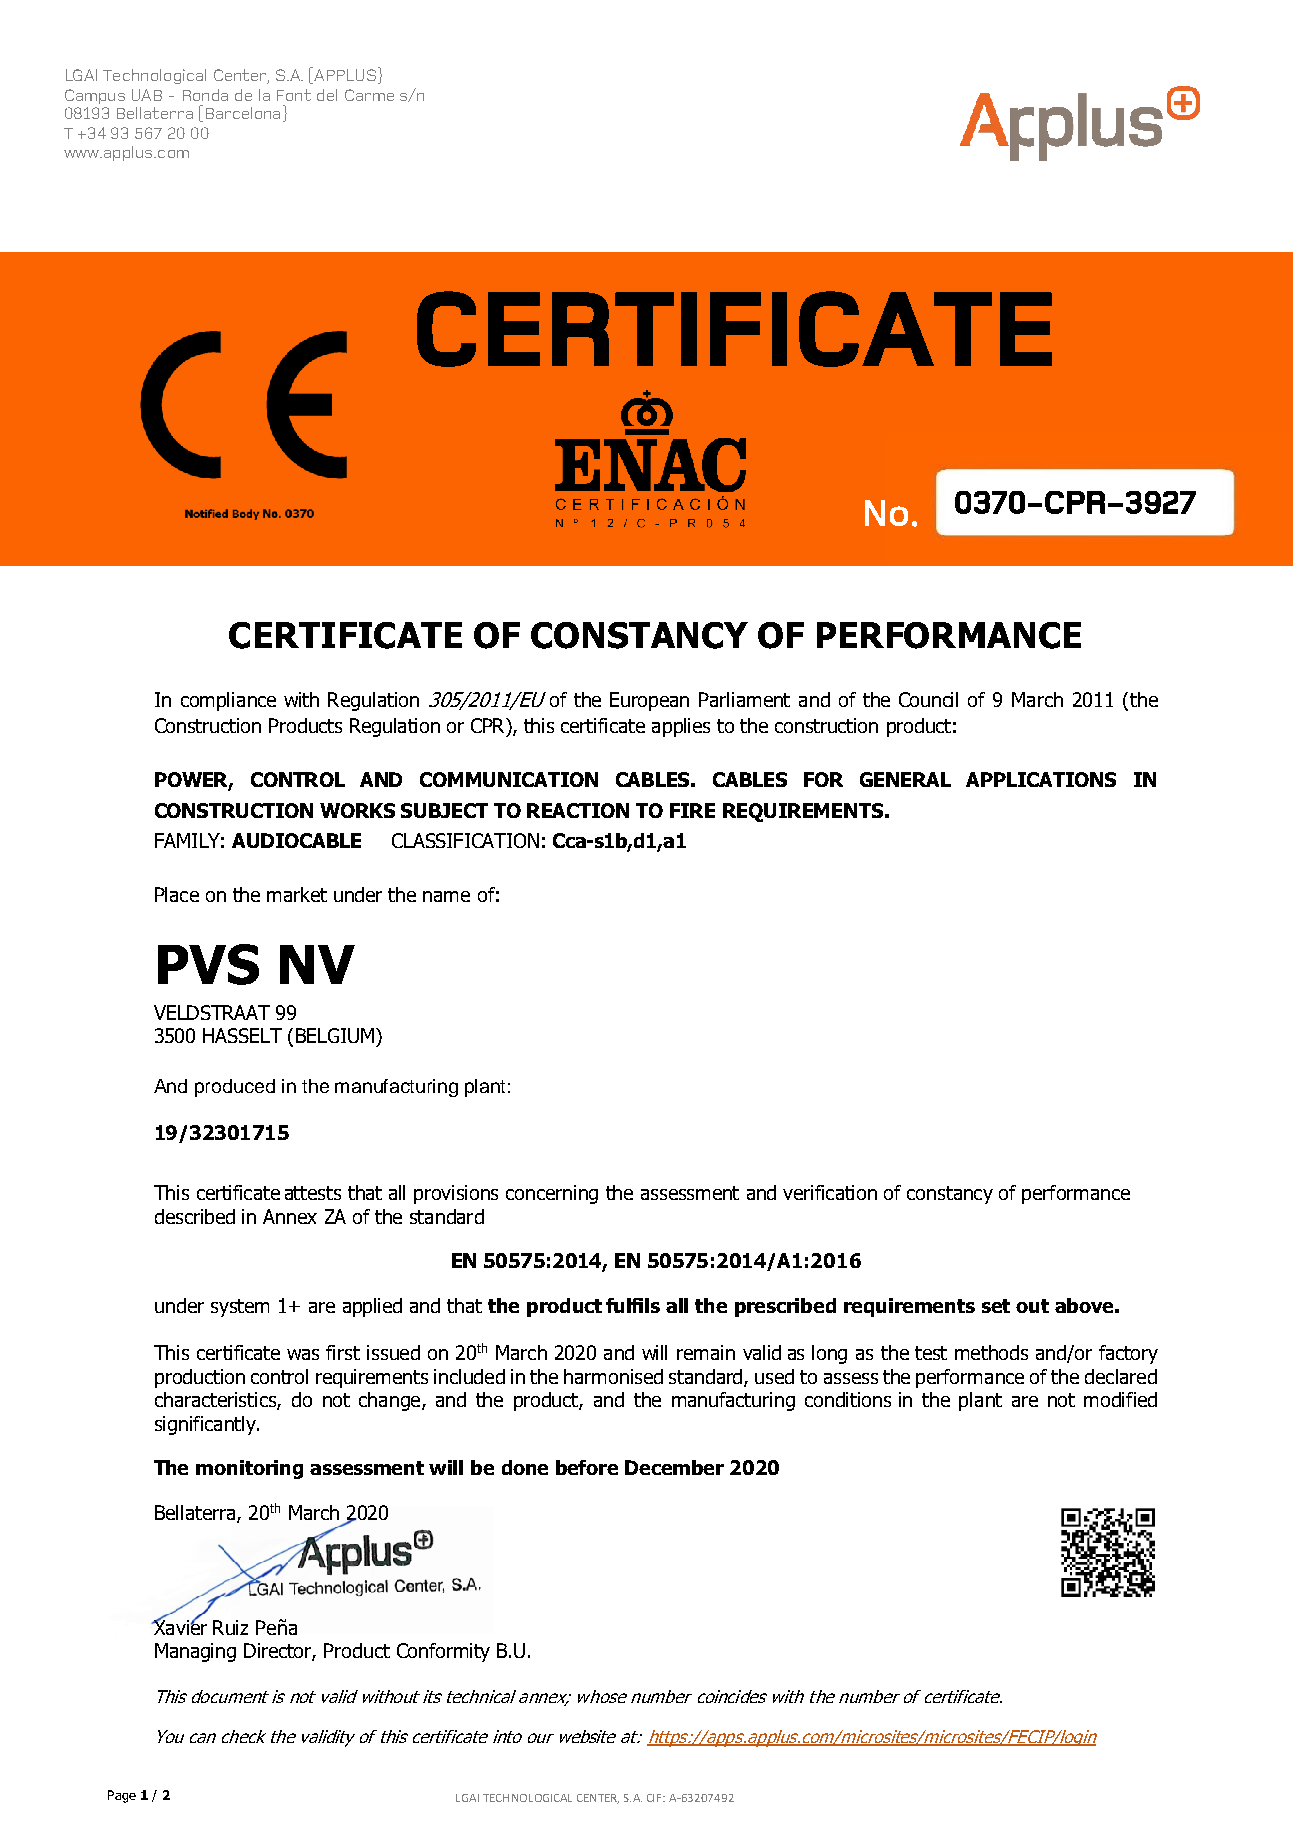 This screenshot has height=1829, width=1293. I want to click on European, so click(649, 701).
